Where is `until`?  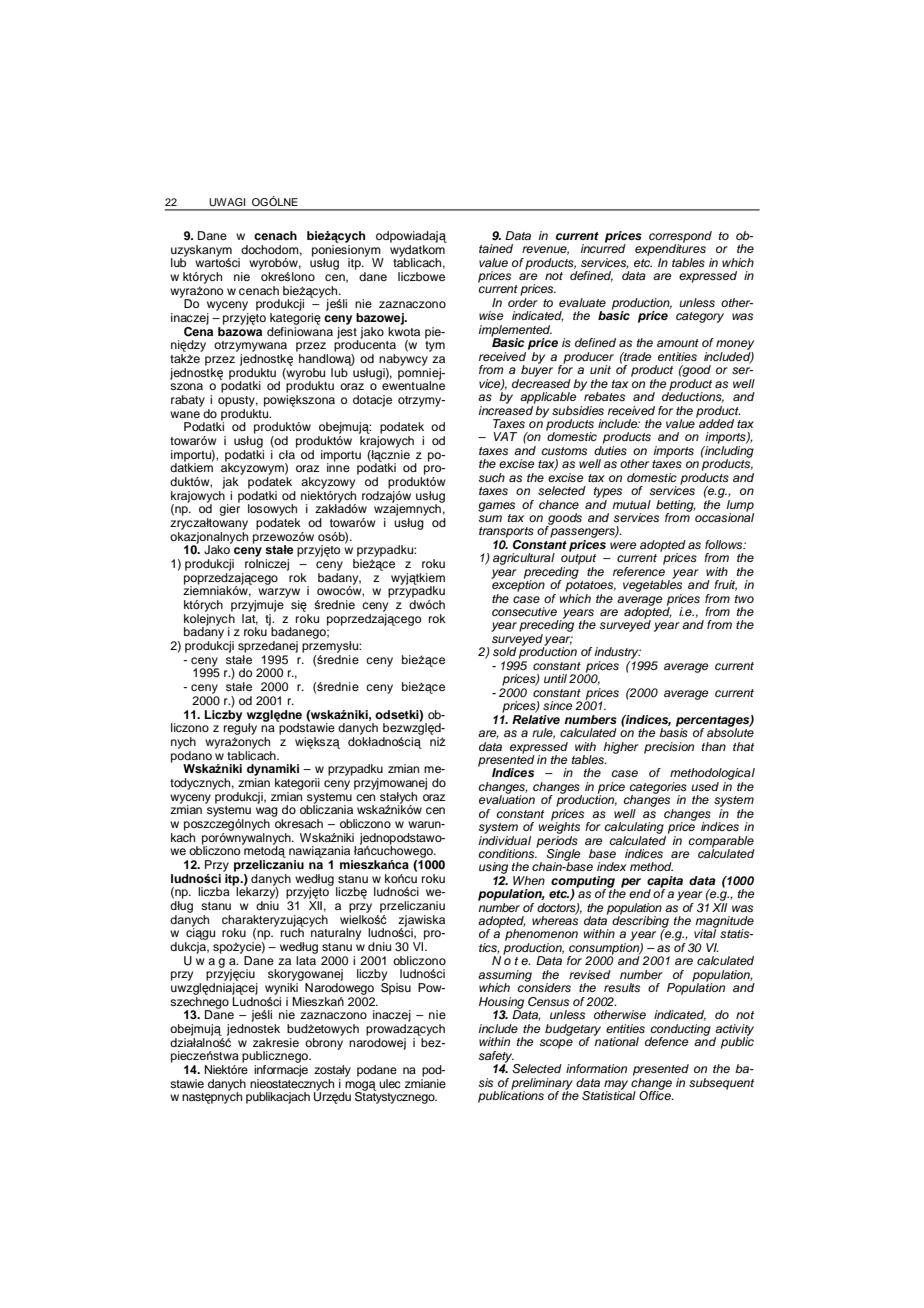
until is located at coordinates (555, 678).
